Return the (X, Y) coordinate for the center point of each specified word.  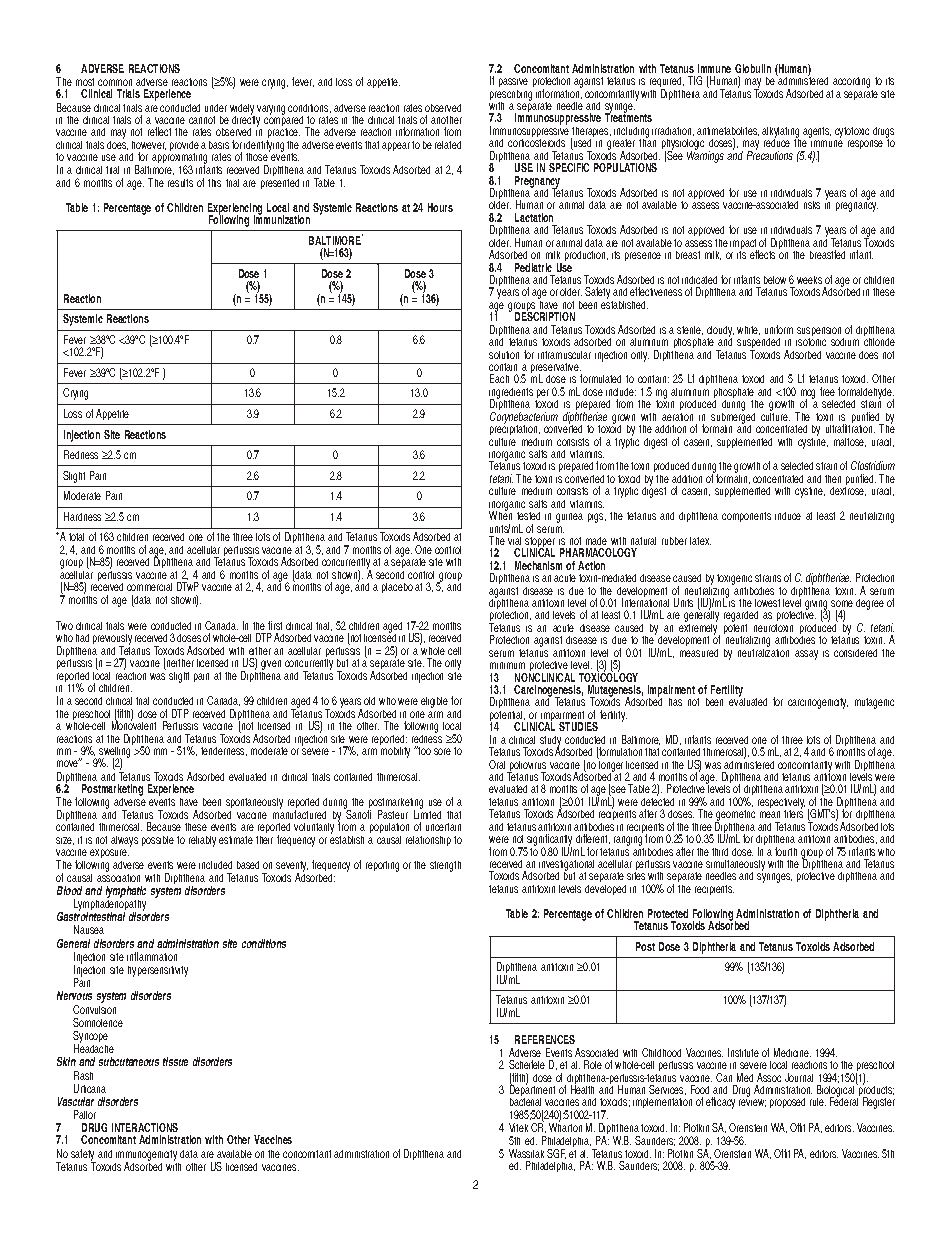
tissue (175, 1061)
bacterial (525, 1102)
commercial (149, 587)
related (448, 145)
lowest (767, 603)
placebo (397, 588)
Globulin (753, 68)
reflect (159, 131)
